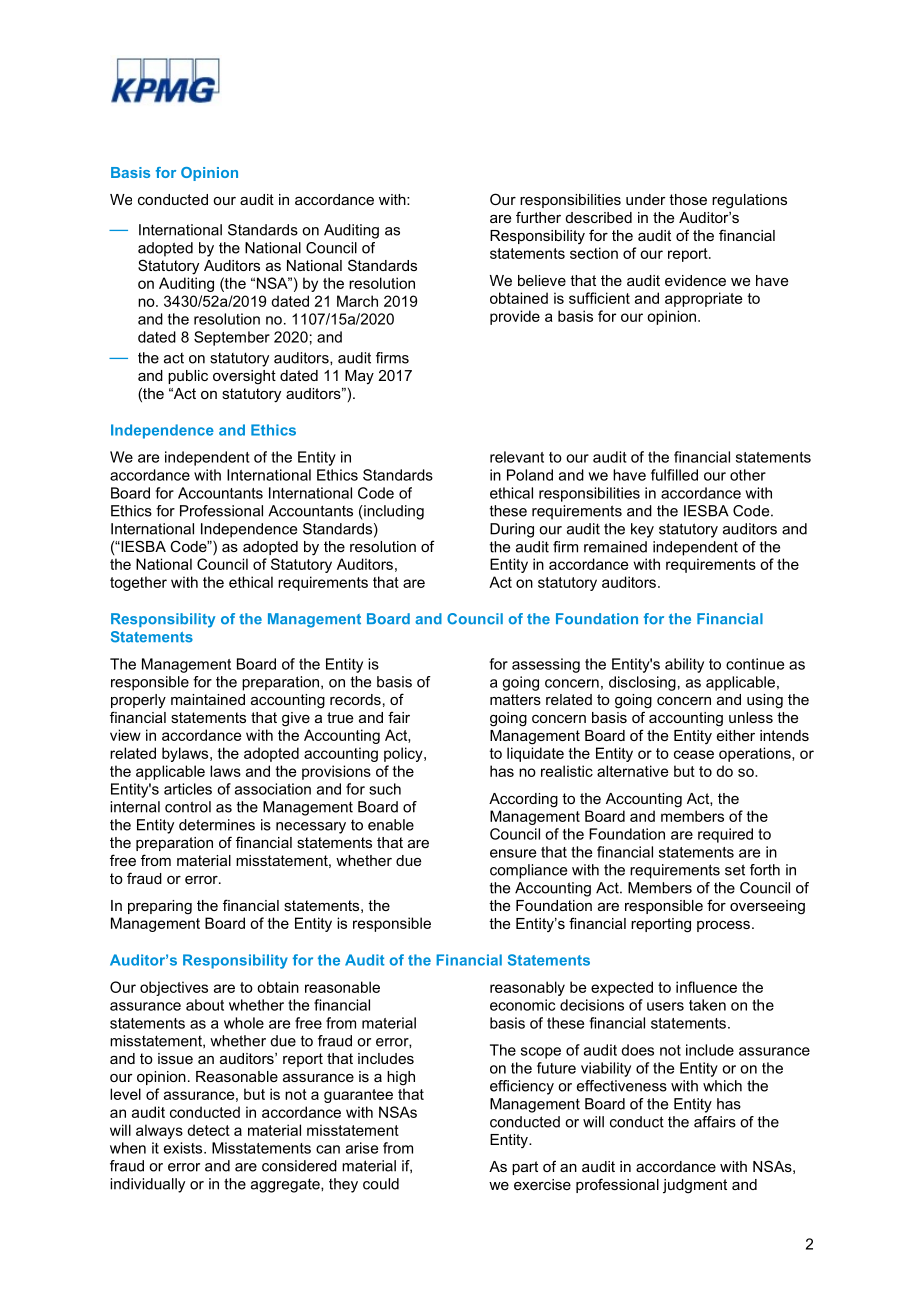  What do you see at coordinates (515, 699) in the screenshot?
I see `matters` at bounding box center [515, 699].
